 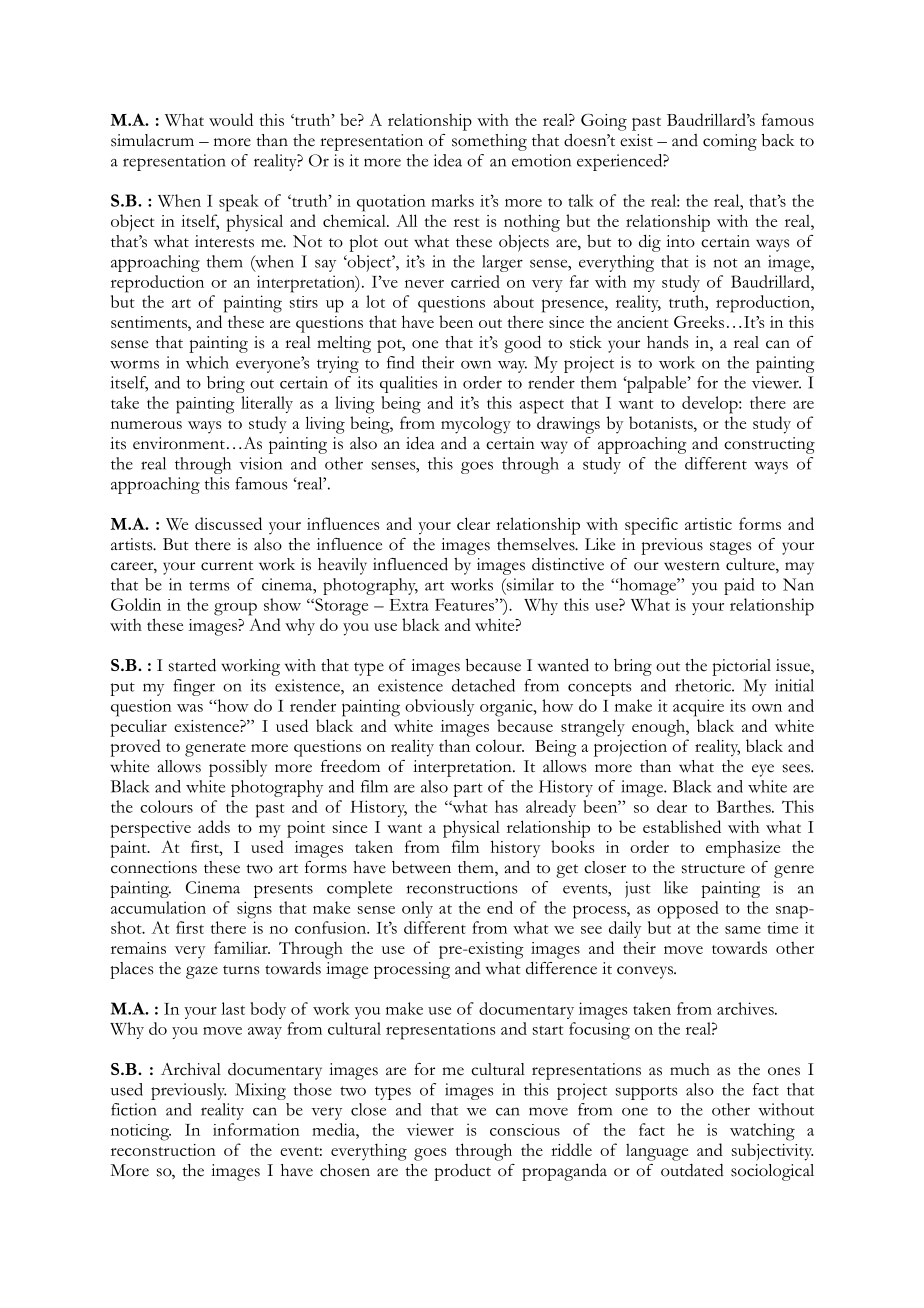 What do you see at coordinates (231, 119) in the page?
I see `would` at bounding box center [231, 119].
